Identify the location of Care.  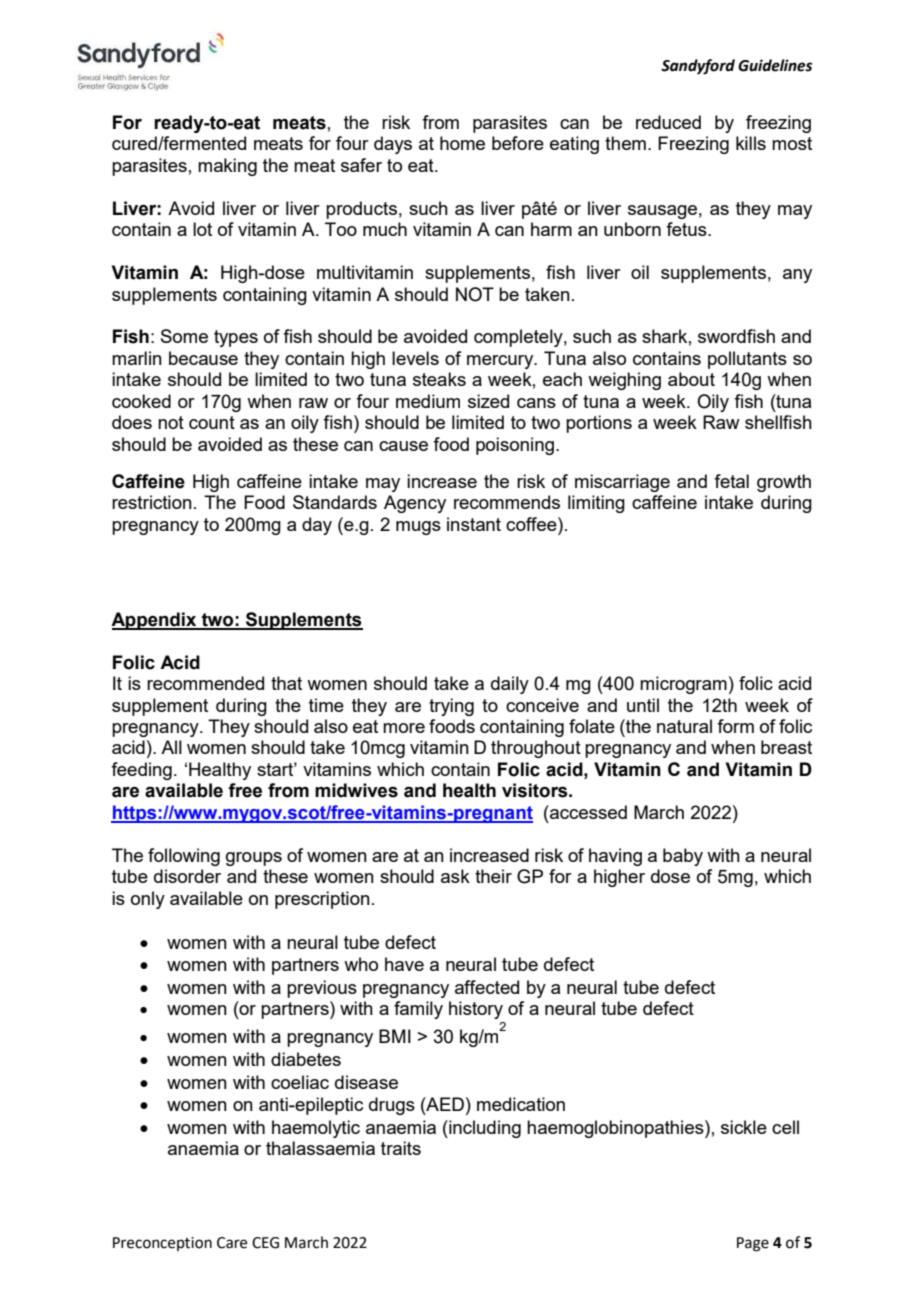
(232, 1243).
